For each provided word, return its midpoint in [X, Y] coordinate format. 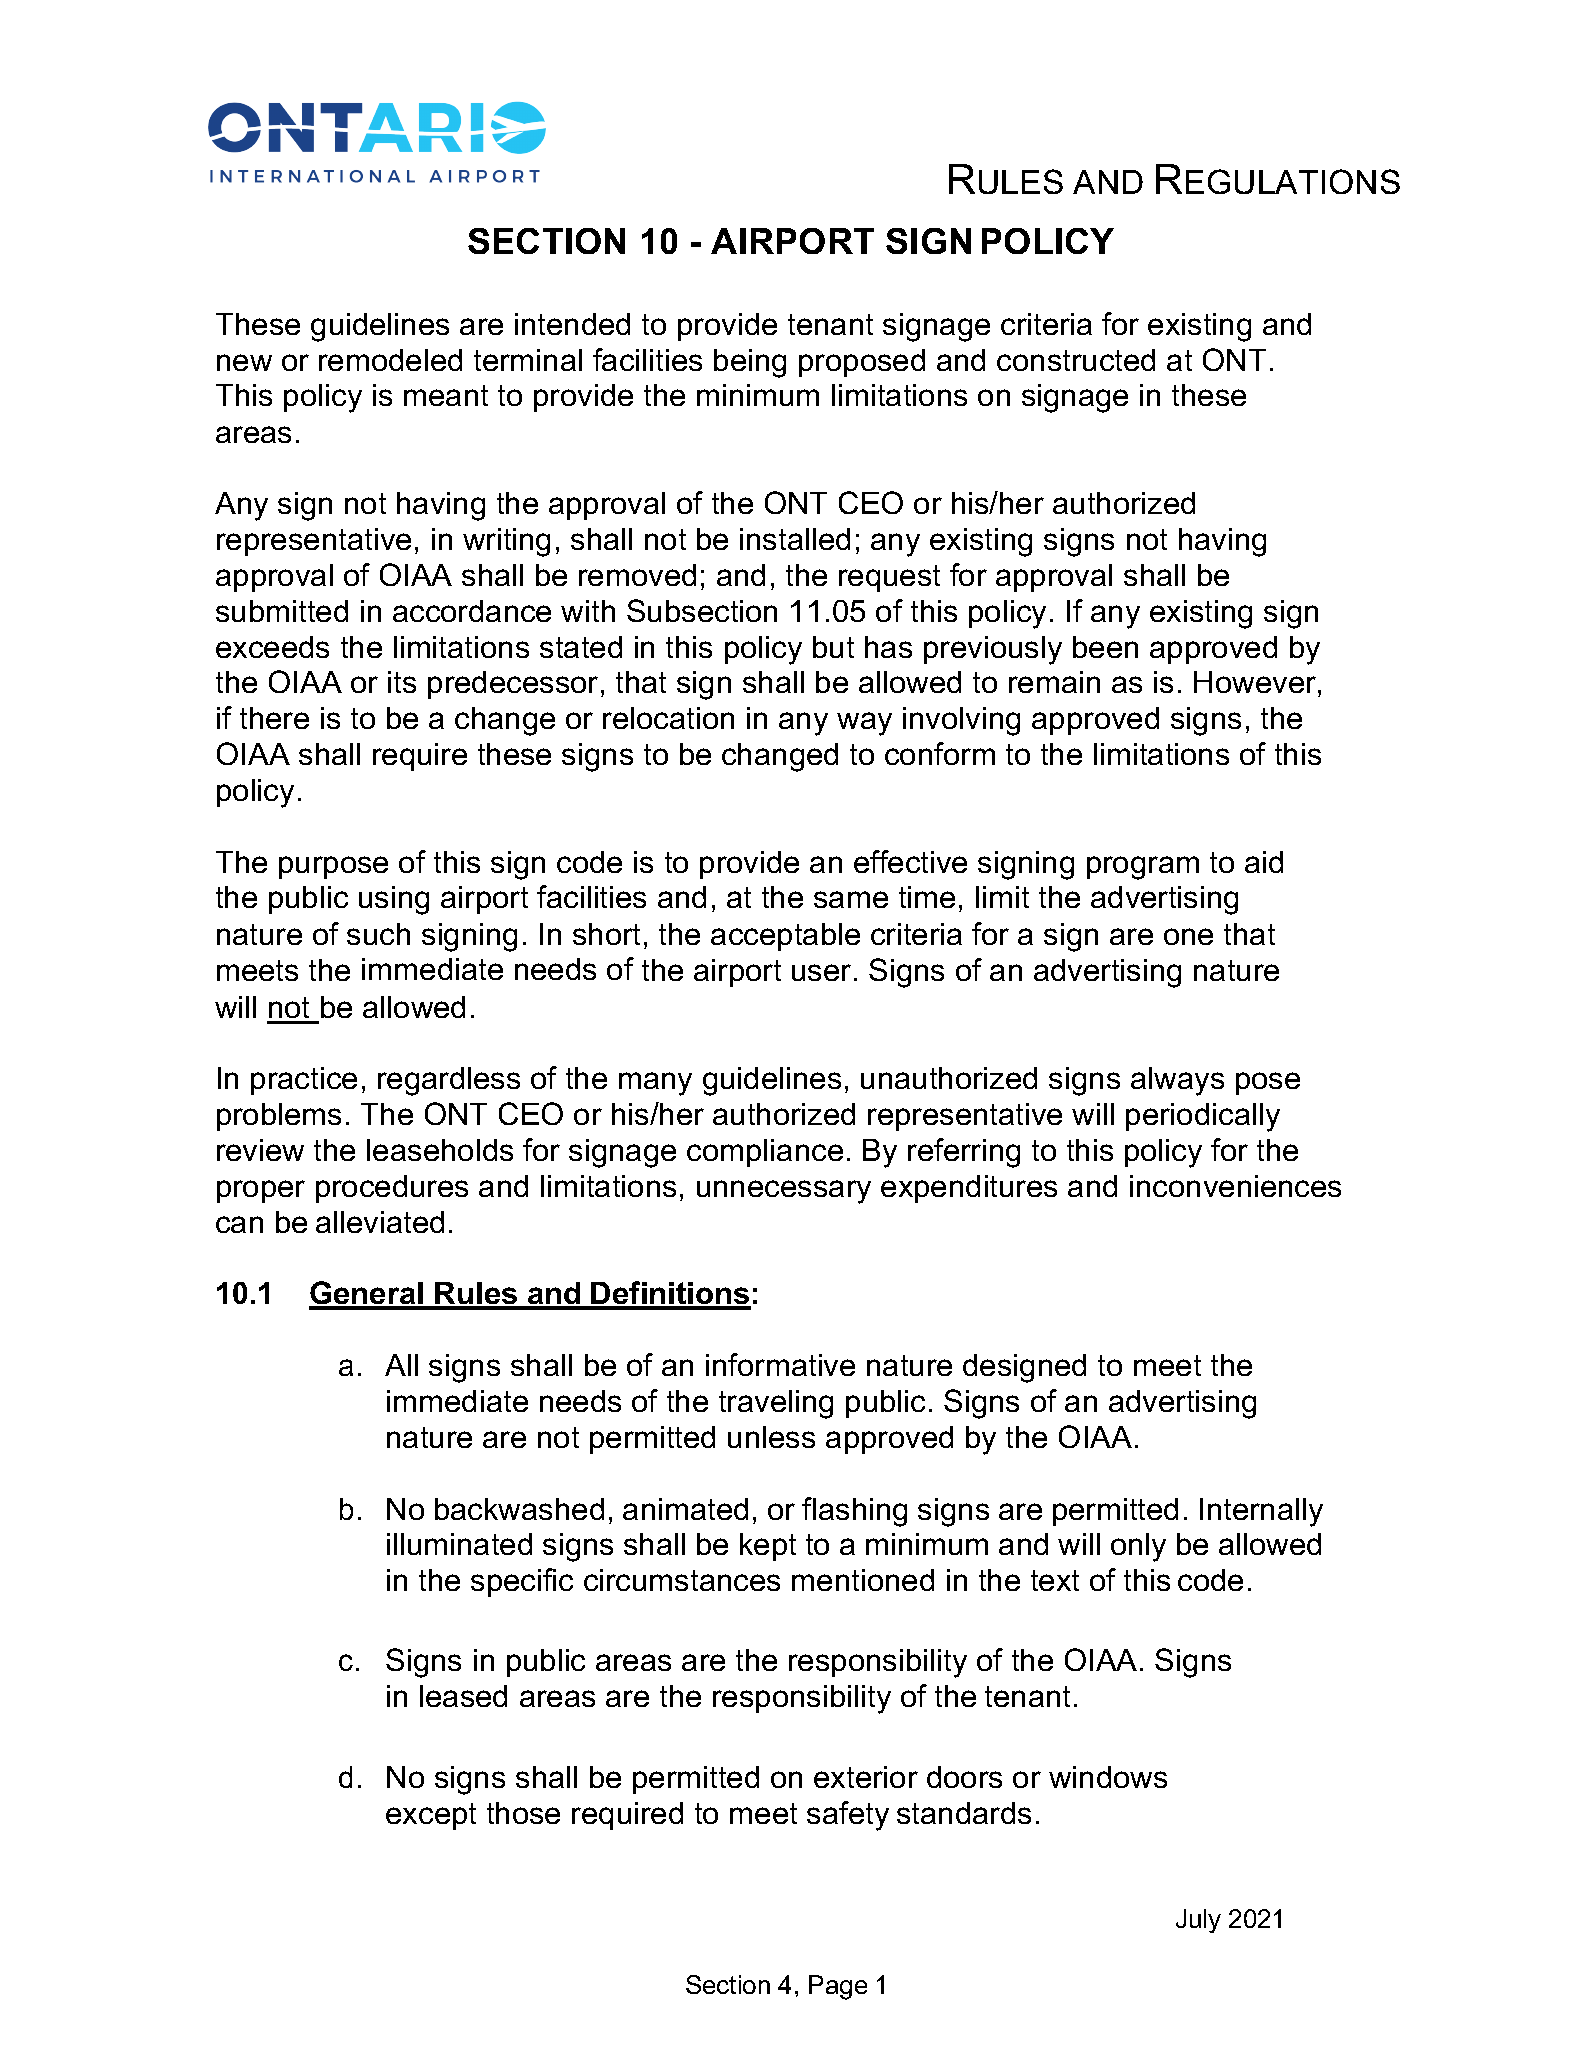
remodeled [390, 360]
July [1198, 1921]
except [431, 1816]
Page [838, 1987]
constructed [1076, 360]
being [750, 363]
